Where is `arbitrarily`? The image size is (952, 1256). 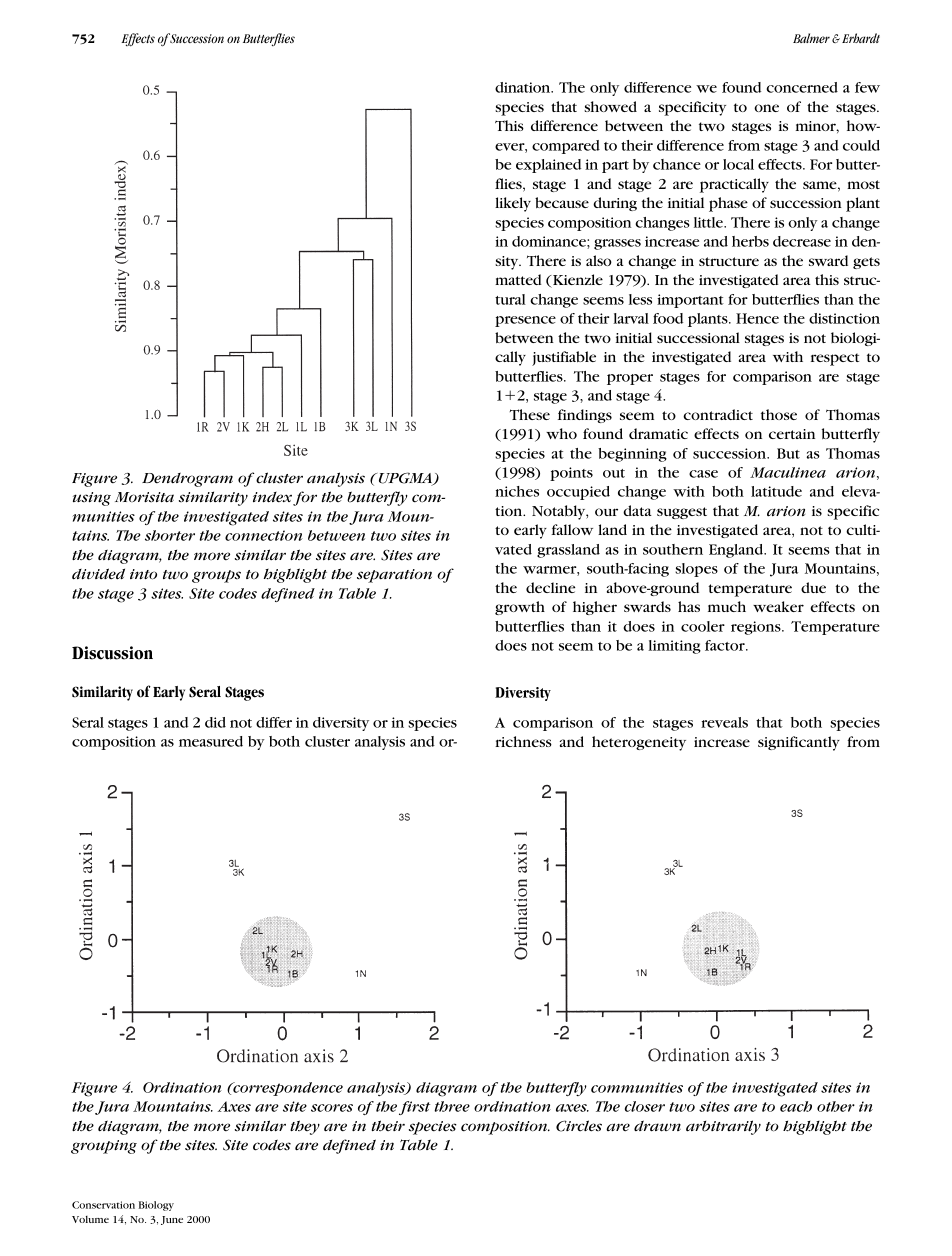
arbitrarily is located at coordinates (723, 1127).
